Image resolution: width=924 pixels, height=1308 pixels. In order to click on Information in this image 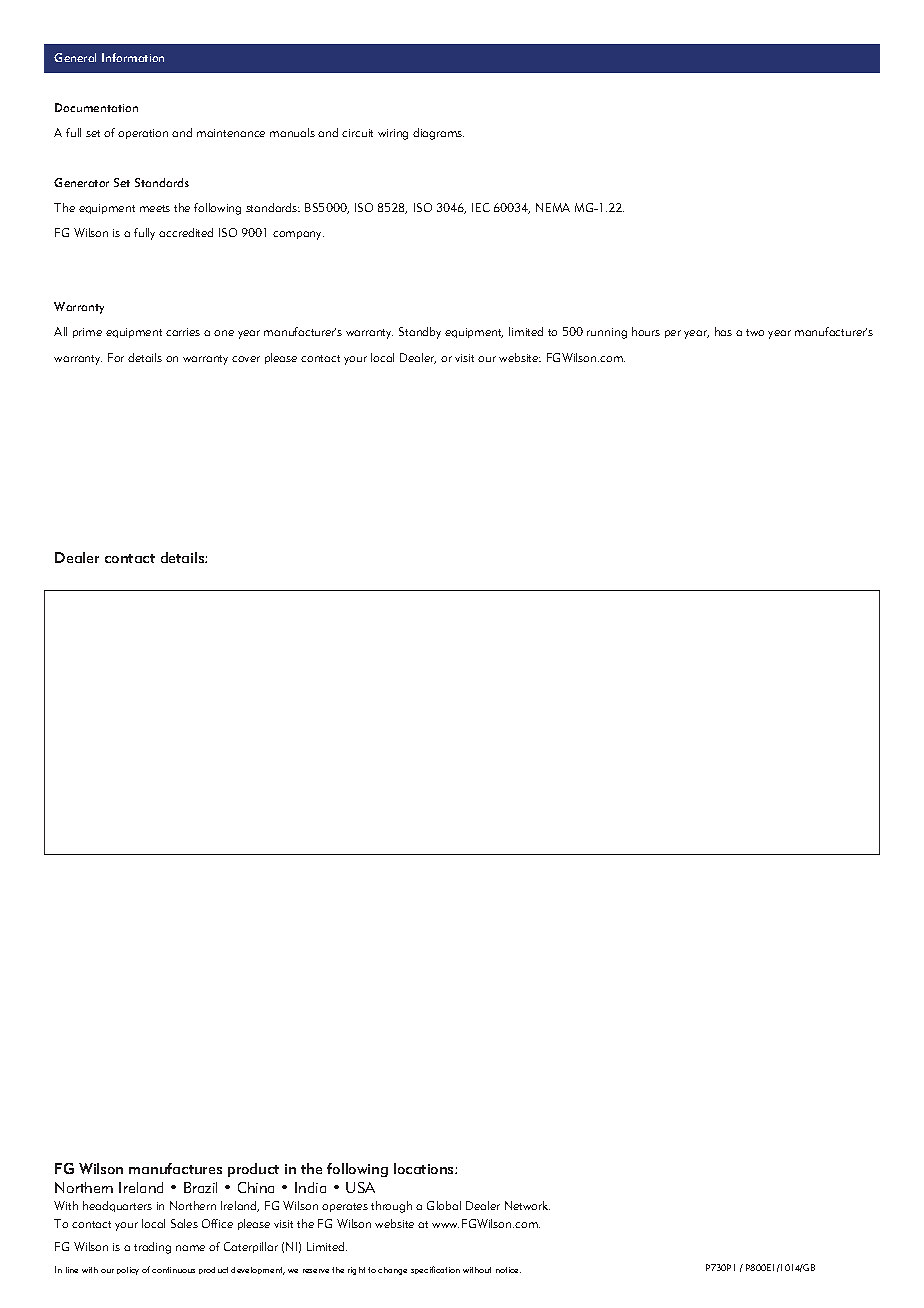, I will do `click(133, 57)`.
